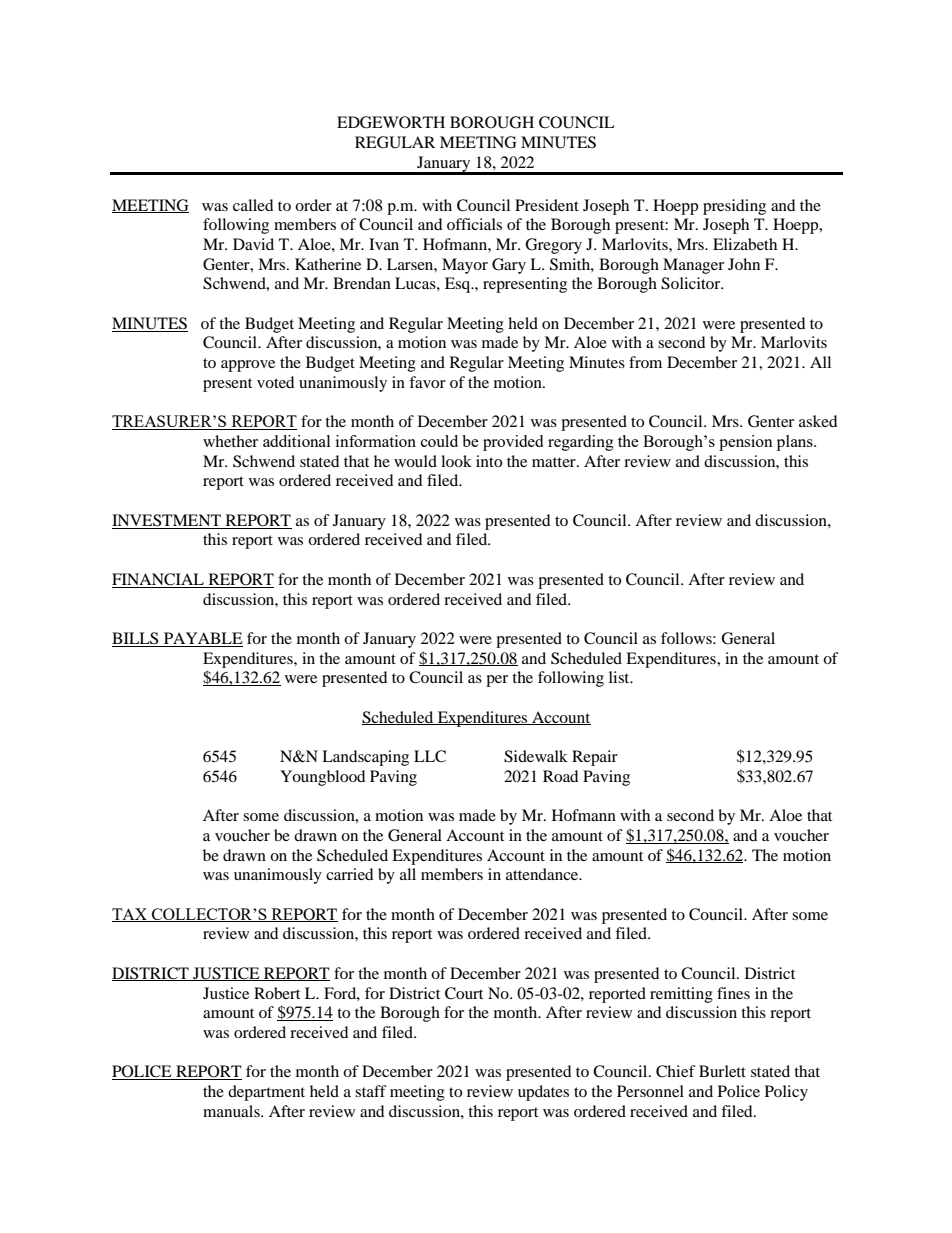 Image resolution: width=952 pixels, height=1233 pixels. I want to click on called, so click(253, 205).
